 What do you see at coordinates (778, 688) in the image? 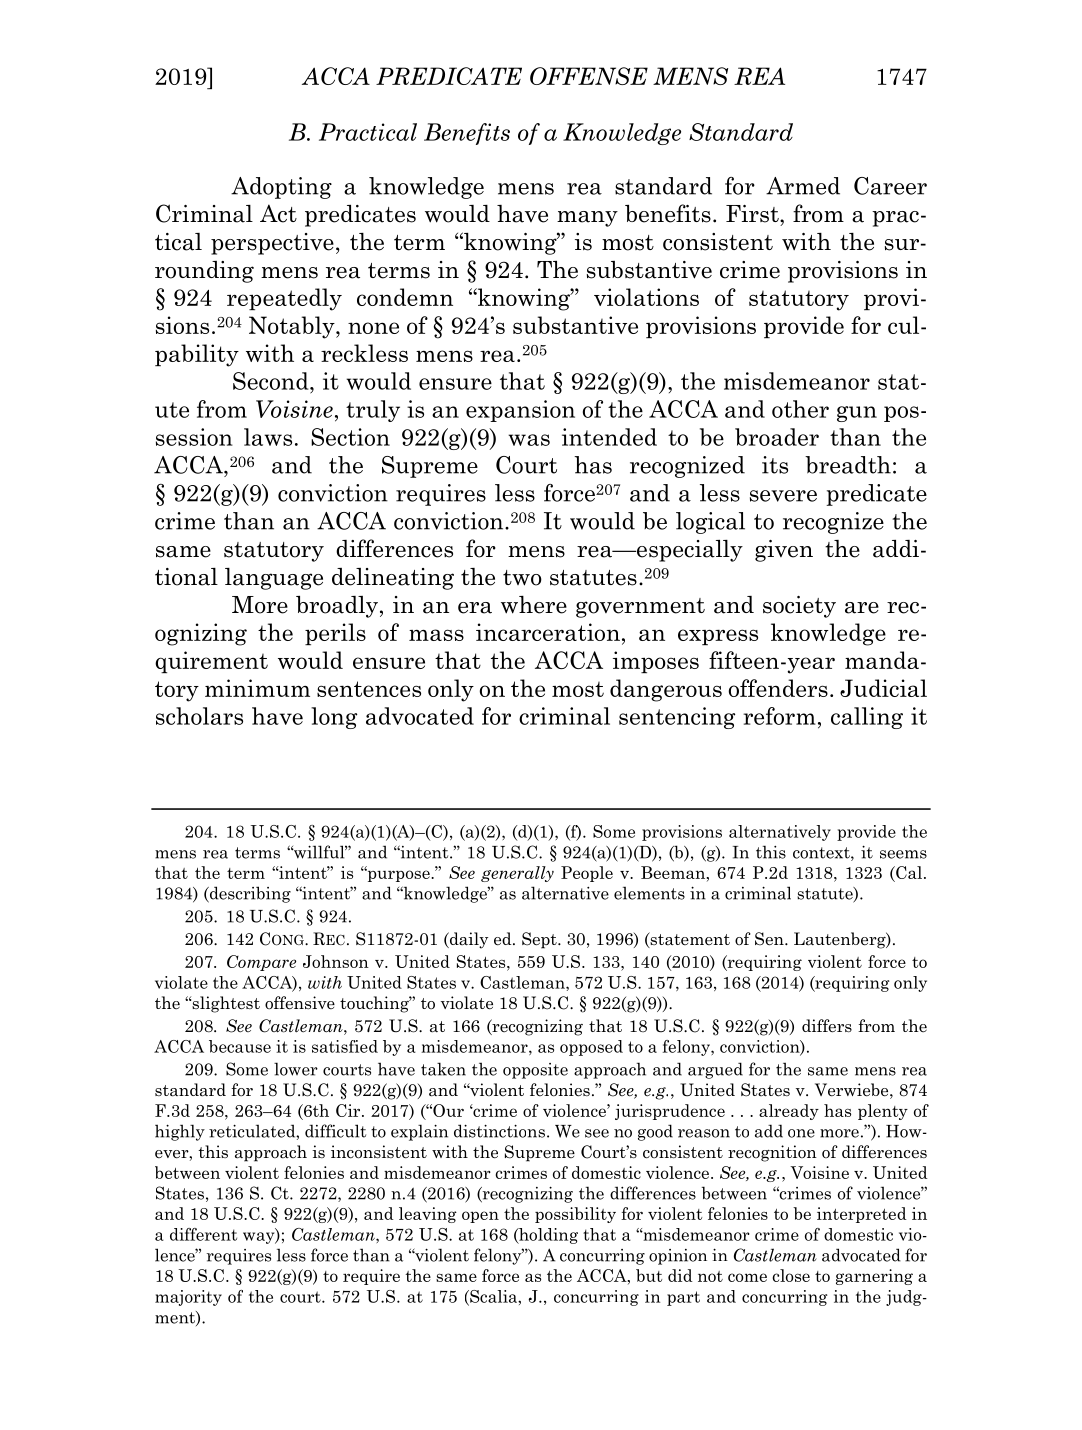
I see `offenders` at bounding box center [778, 688].
